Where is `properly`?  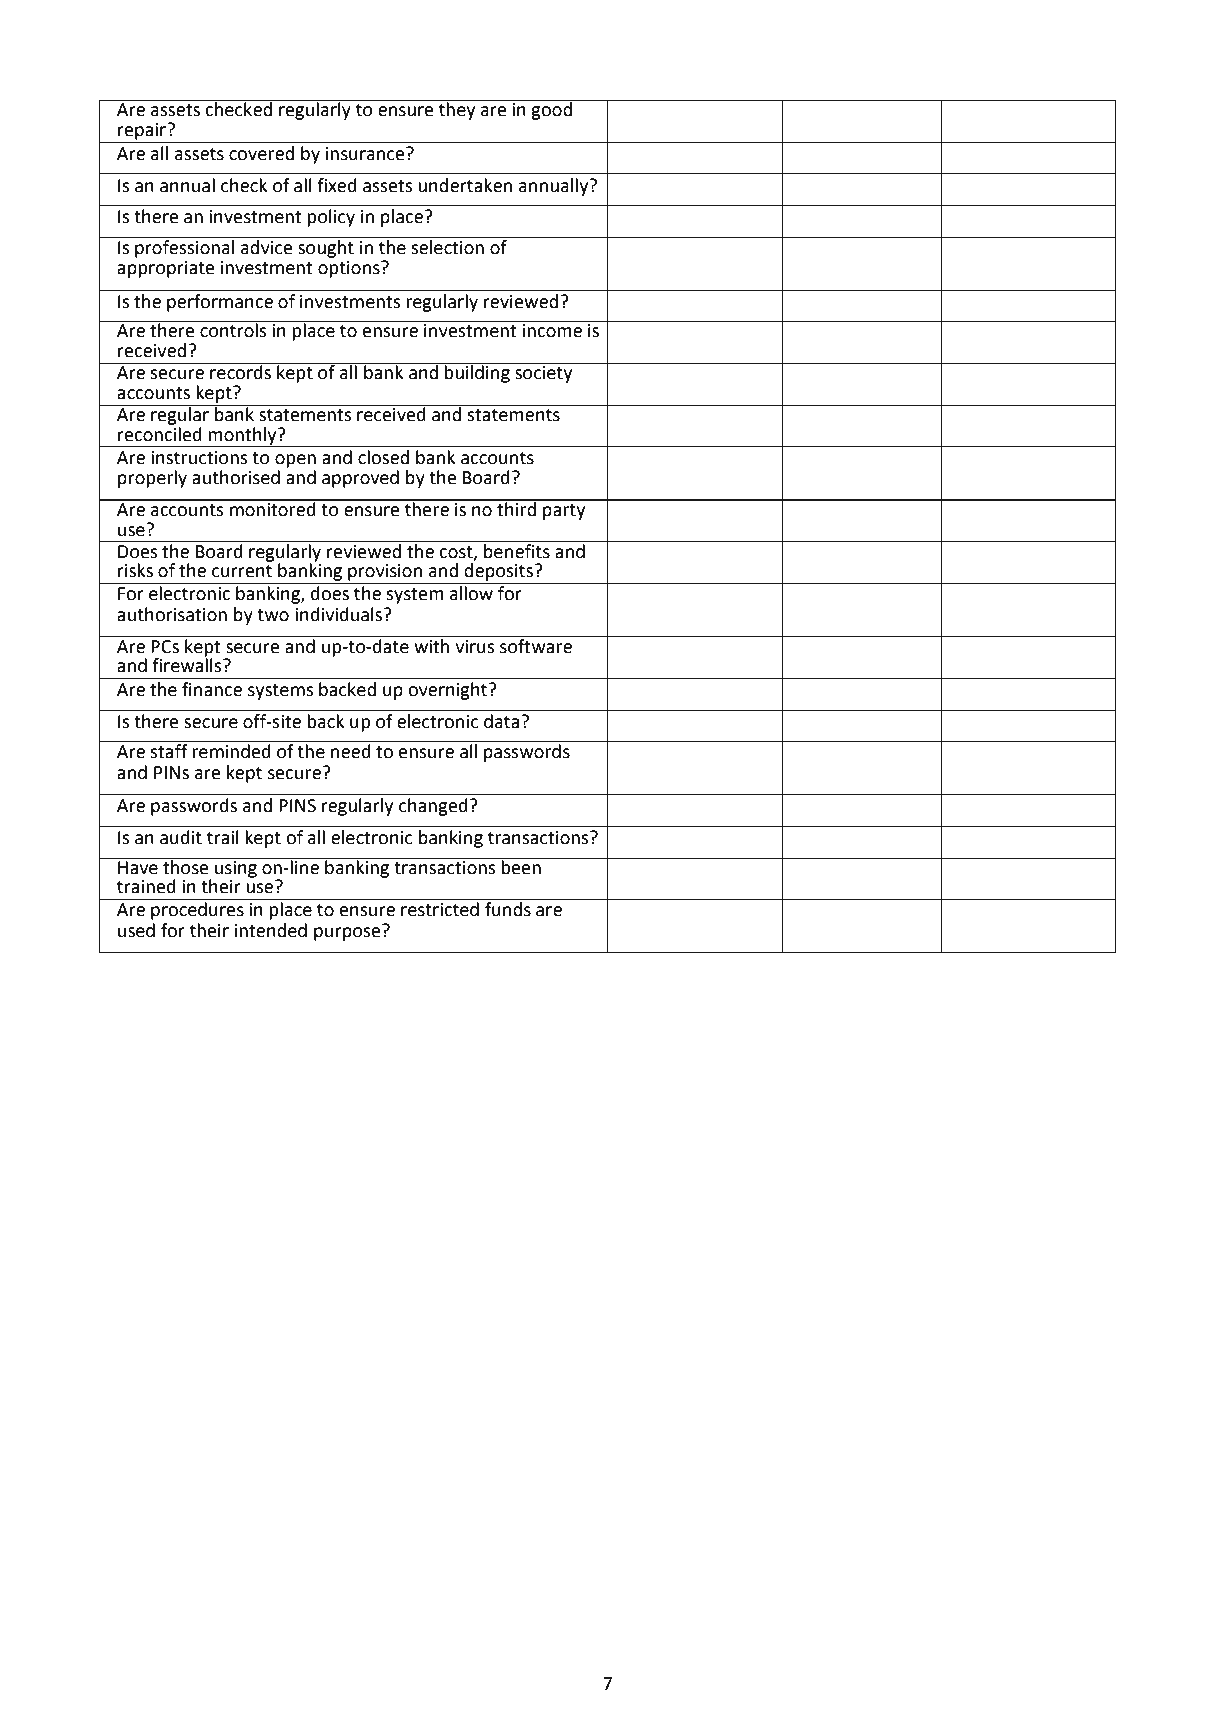
properly is located at coordinates (152, 479).
